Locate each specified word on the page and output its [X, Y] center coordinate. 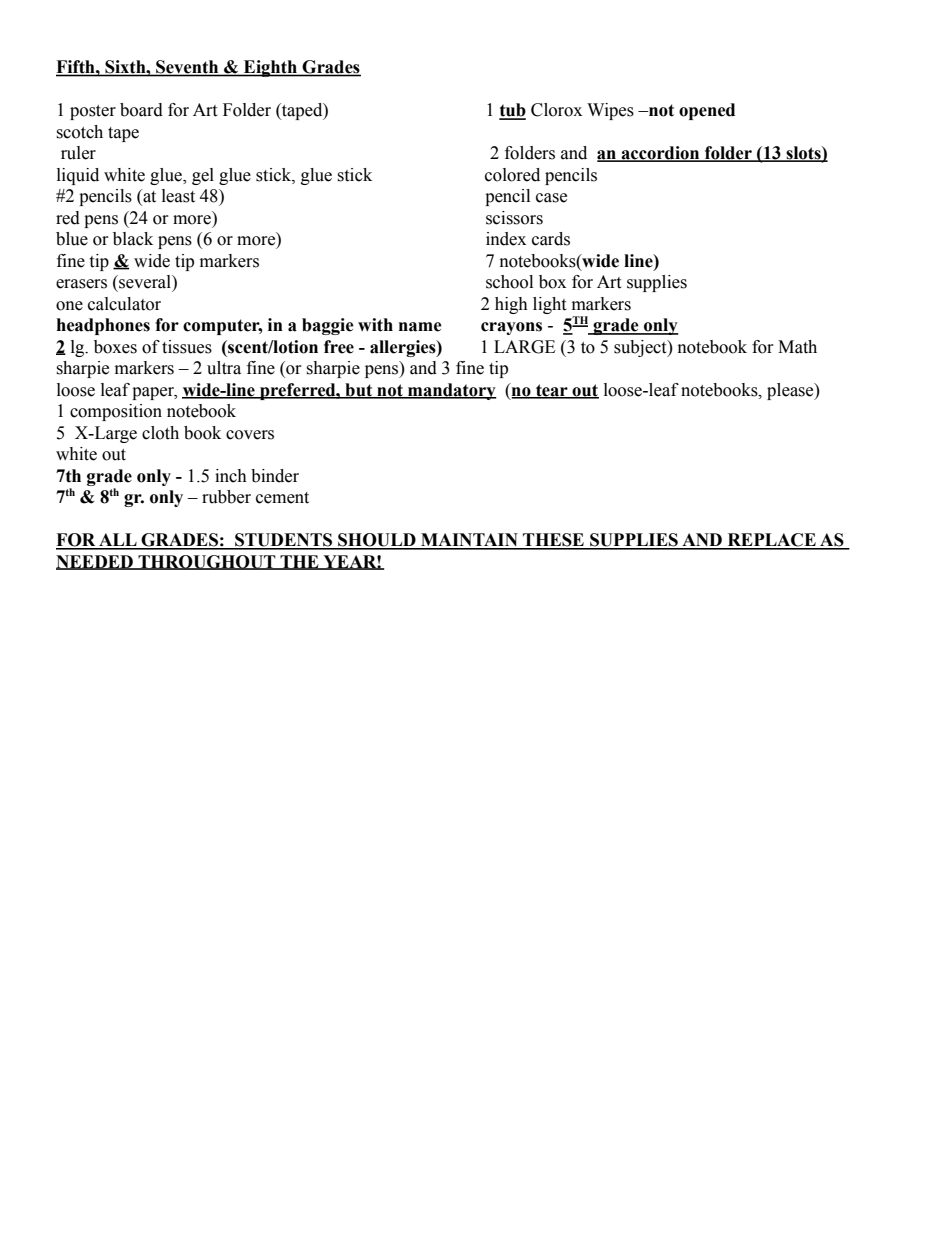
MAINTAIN [469, 541]
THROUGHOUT [207, 562]
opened [707, 111]
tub [512, 111]
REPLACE [771, 541]
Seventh [187, 68]
